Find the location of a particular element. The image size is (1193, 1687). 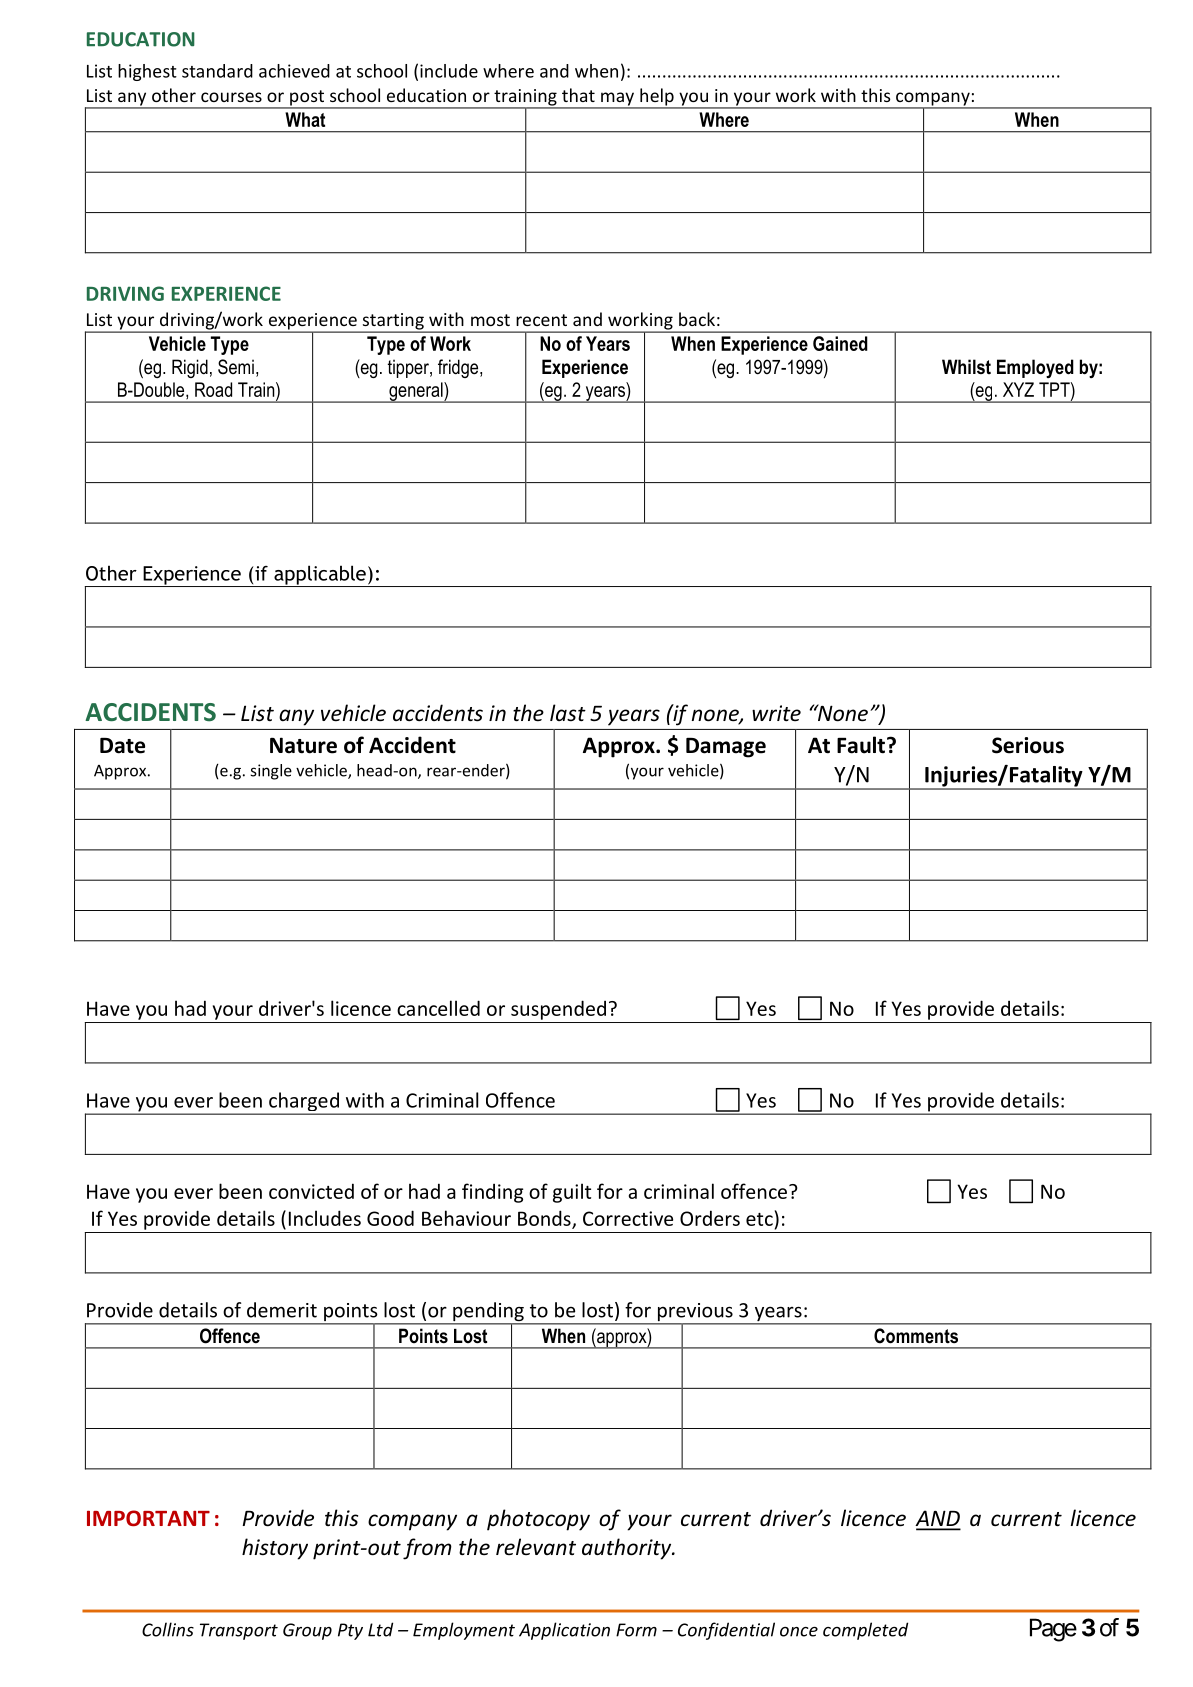

that is located at coordinates (578, 95).
